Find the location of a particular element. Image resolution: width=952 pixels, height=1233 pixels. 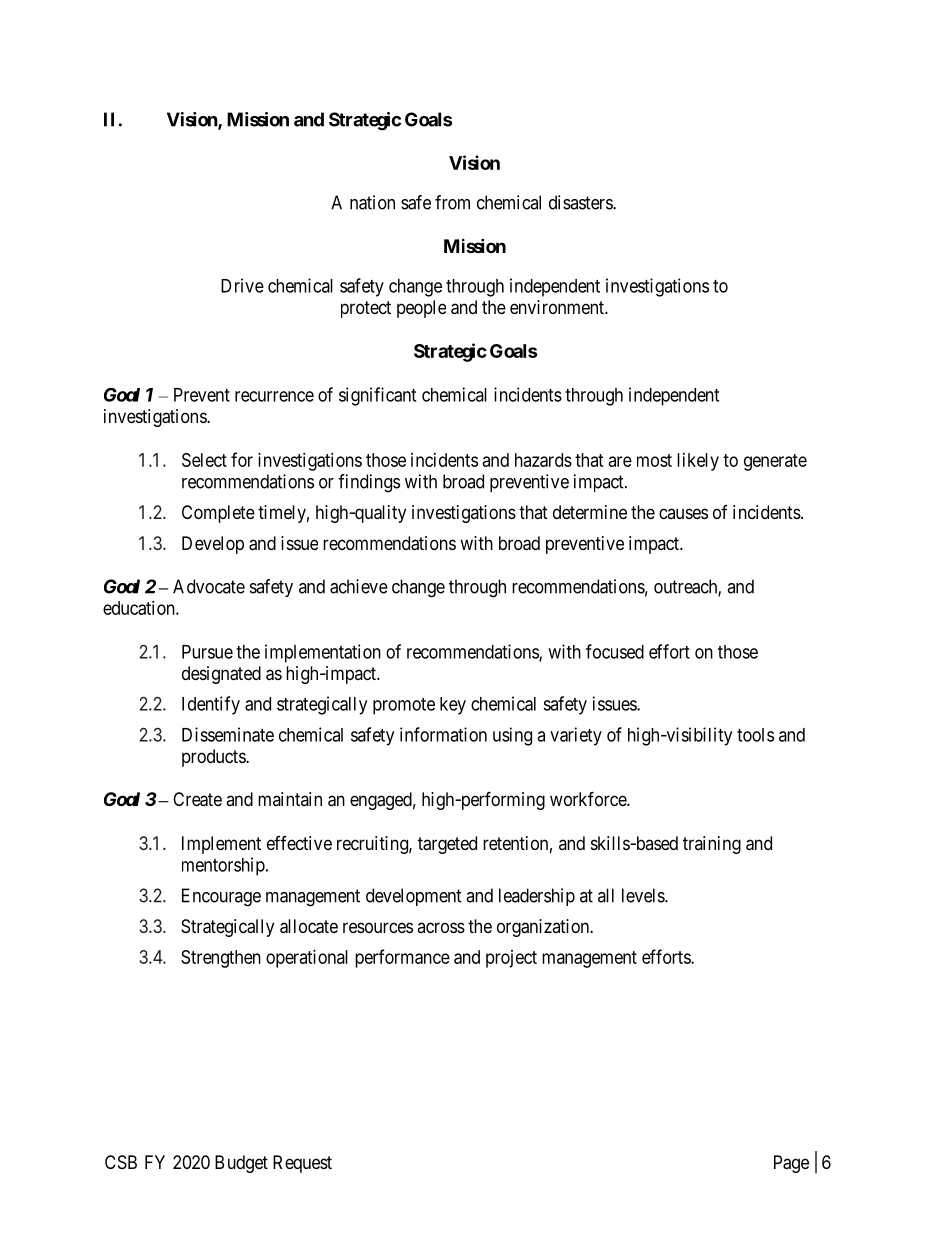

disasters is located at coordinates (581, 202).
